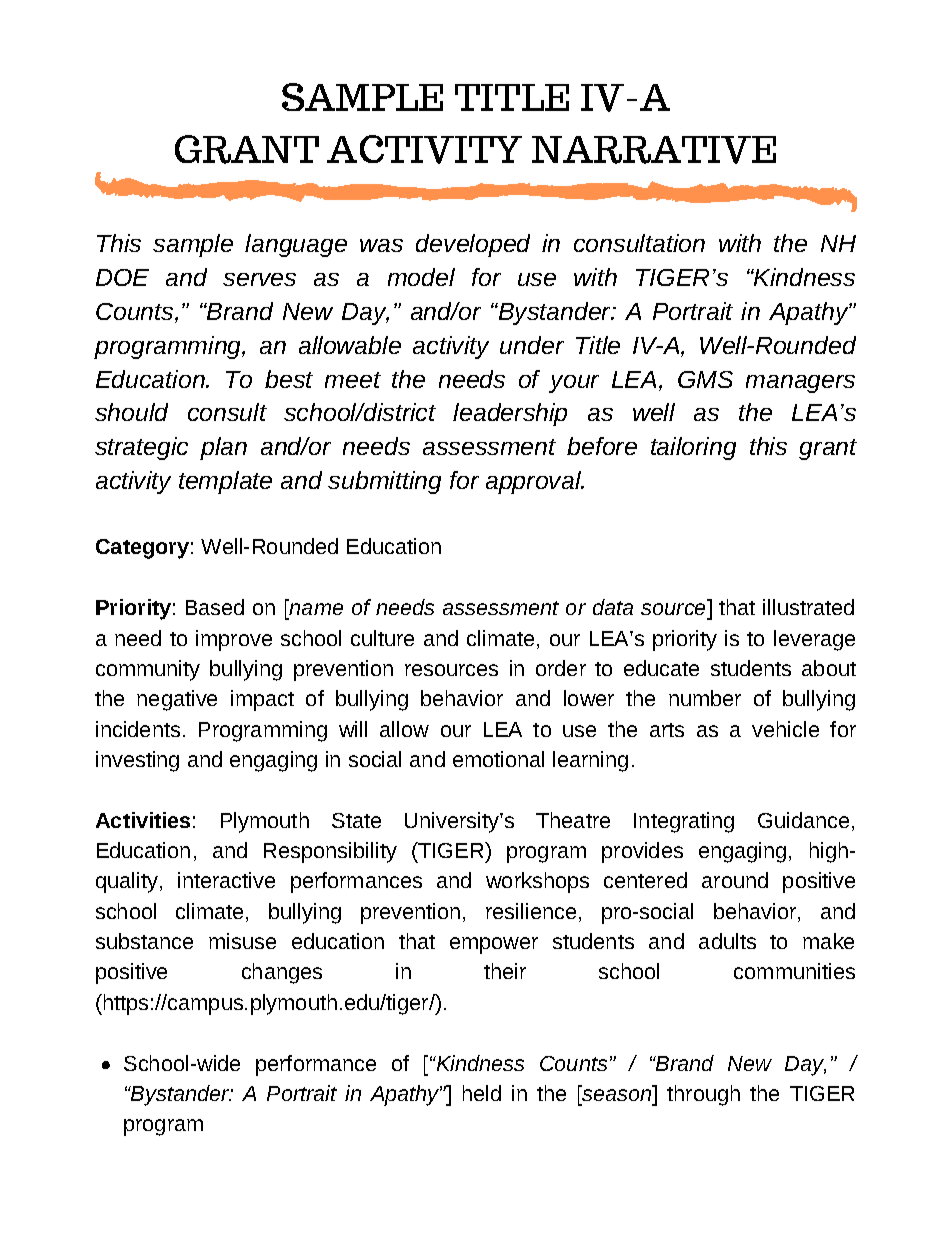  Describe the element at coordinates (482, 1093) in the screenshot. I see `held` at that location.
